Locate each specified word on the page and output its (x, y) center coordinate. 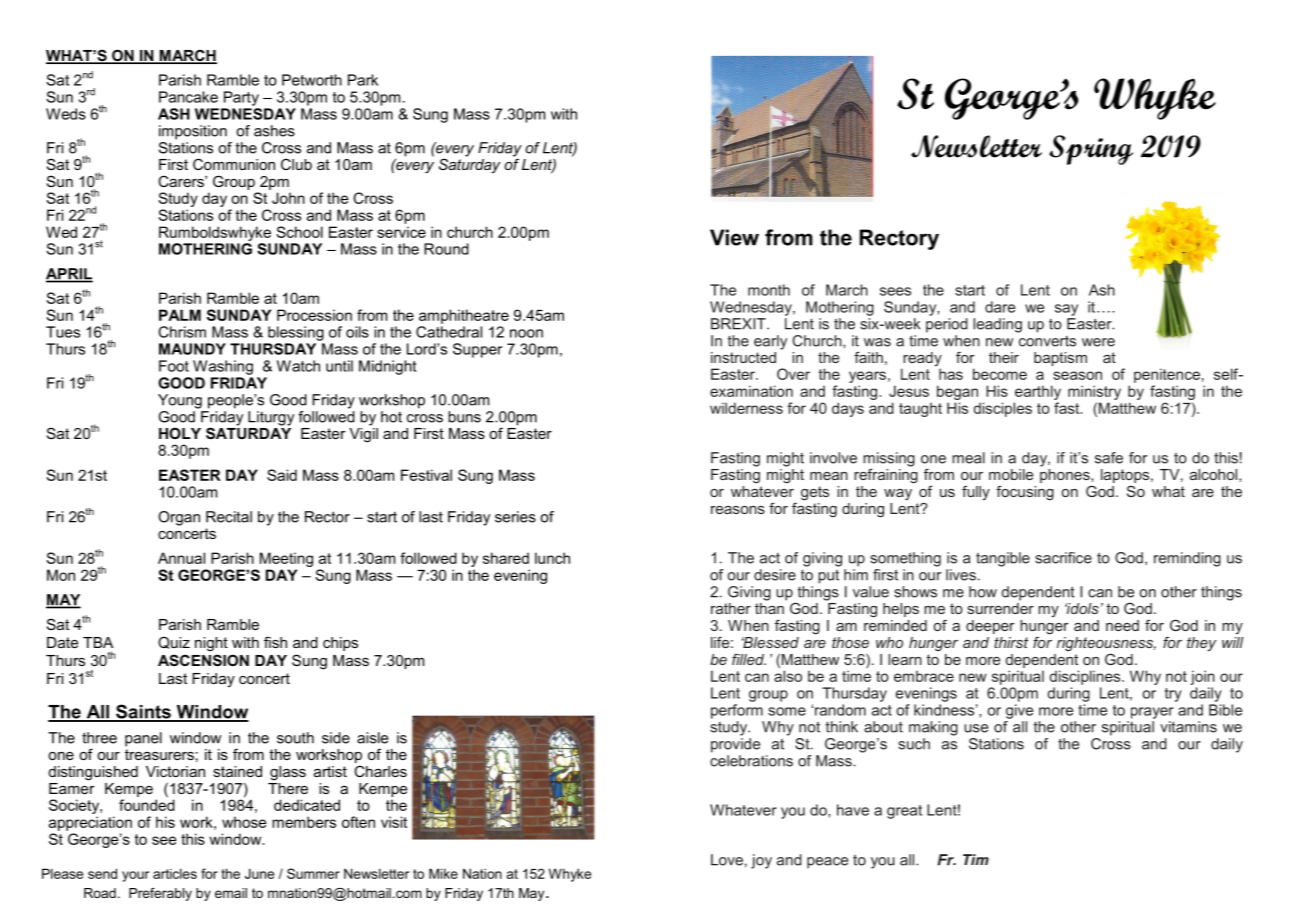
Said (282, 475)
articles (175, 873)
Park (363, 80)
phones (1066, 474)
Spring (1091, 150)
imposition (193, 132)
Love (727, 860)
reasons (738, 510)
